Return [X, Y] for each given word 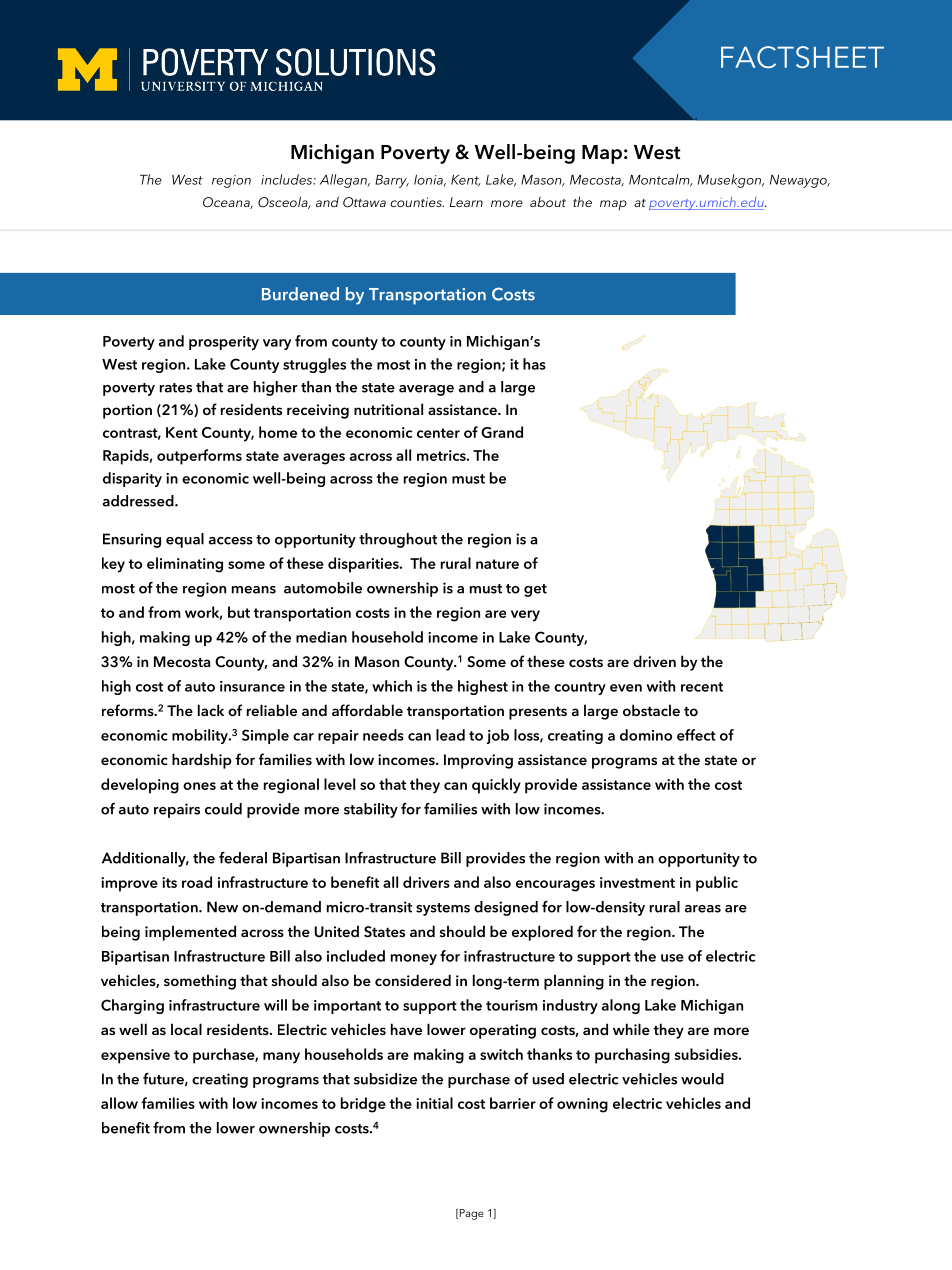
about [548, 202]
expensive [135, 1056]
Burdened [300, 294]
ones [199, 786]
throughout [398, 540]
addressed [139, 501]
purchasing [632, 1056]
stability [371, 810]
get [535, 590]
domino [646, 735]
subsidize [385, 1079]
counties [417, 202]
